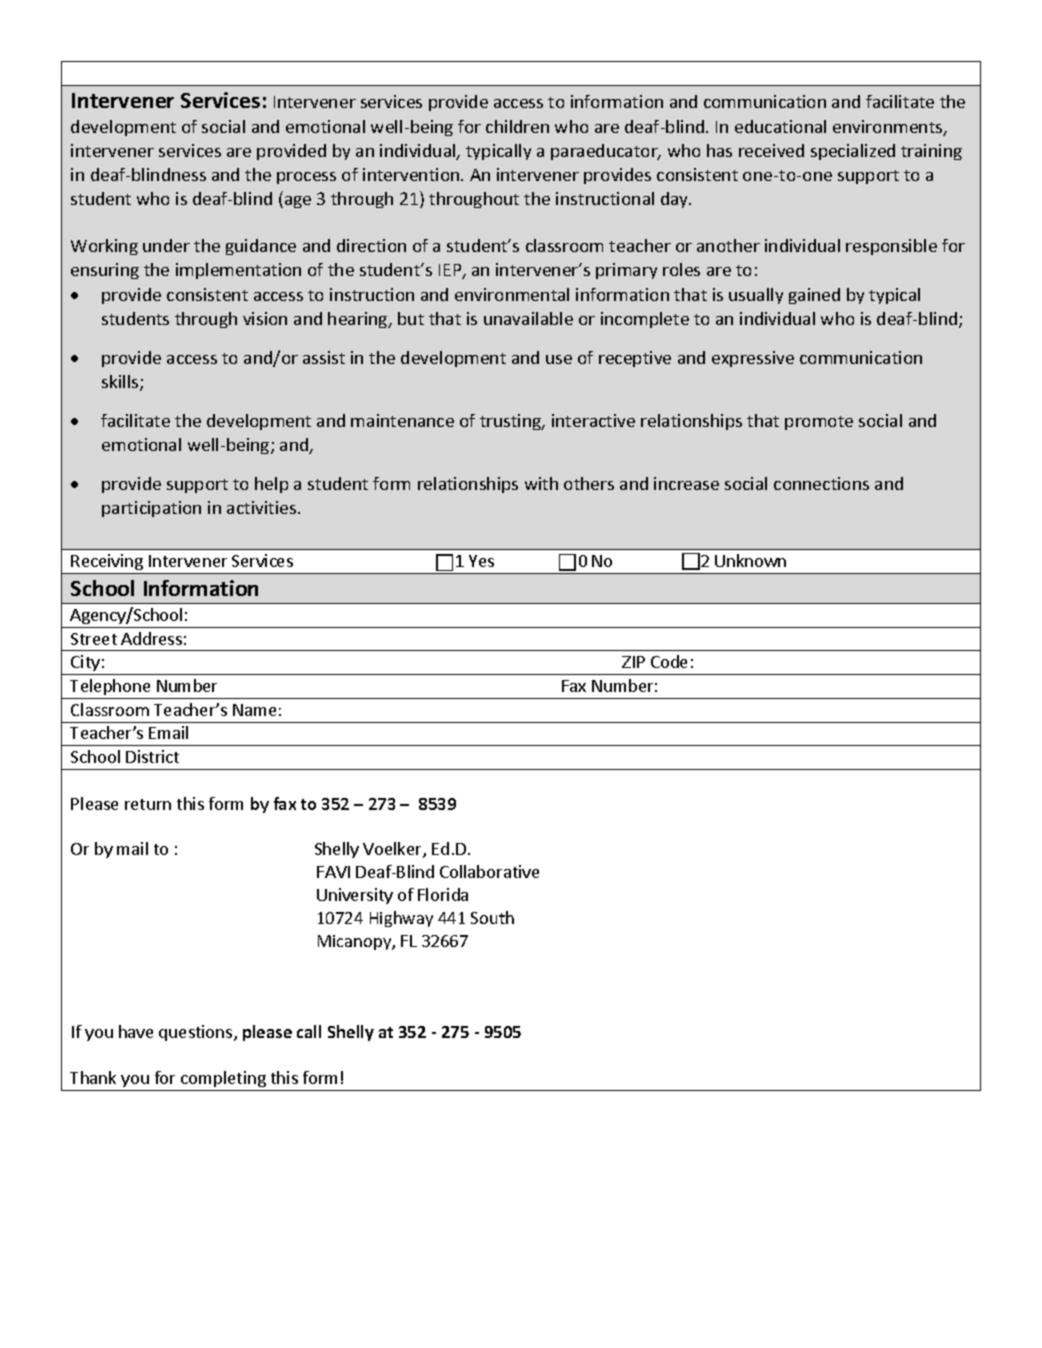  What do you see at coordinates (481, 561) in the page?
I see `Yes` at bounding box center [481, 561].
